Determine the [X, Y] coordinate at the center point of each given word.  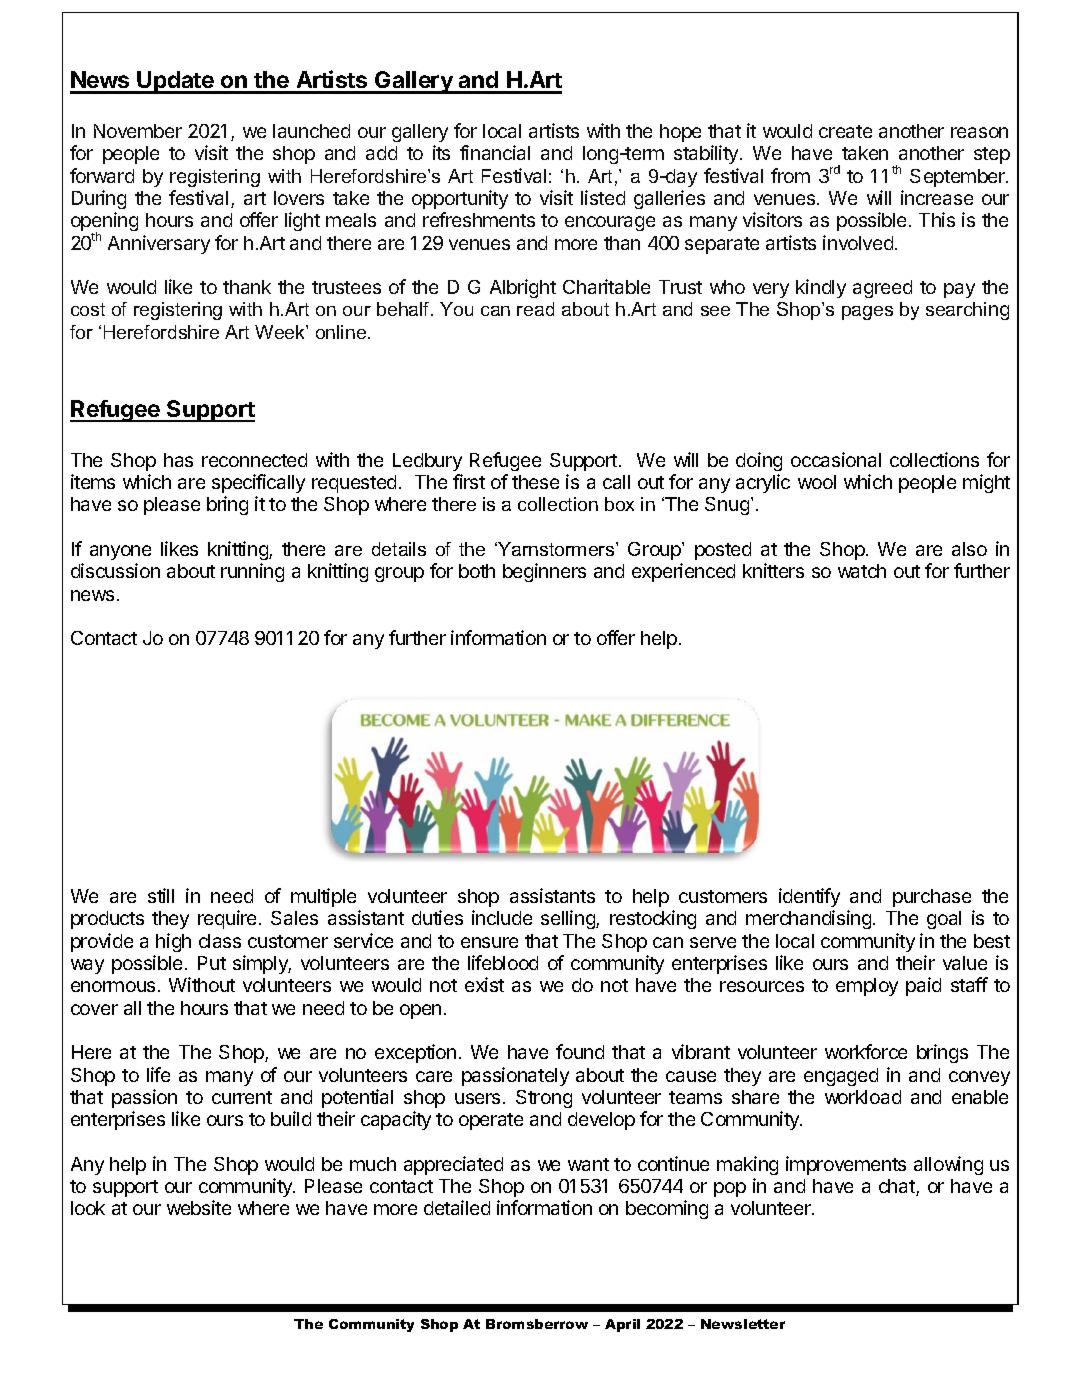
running [252, 572]
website [199, 1207]
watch [862, 571]
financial [495, 152]
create [845, 131]
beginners [544, 572]
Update [176, 82]
